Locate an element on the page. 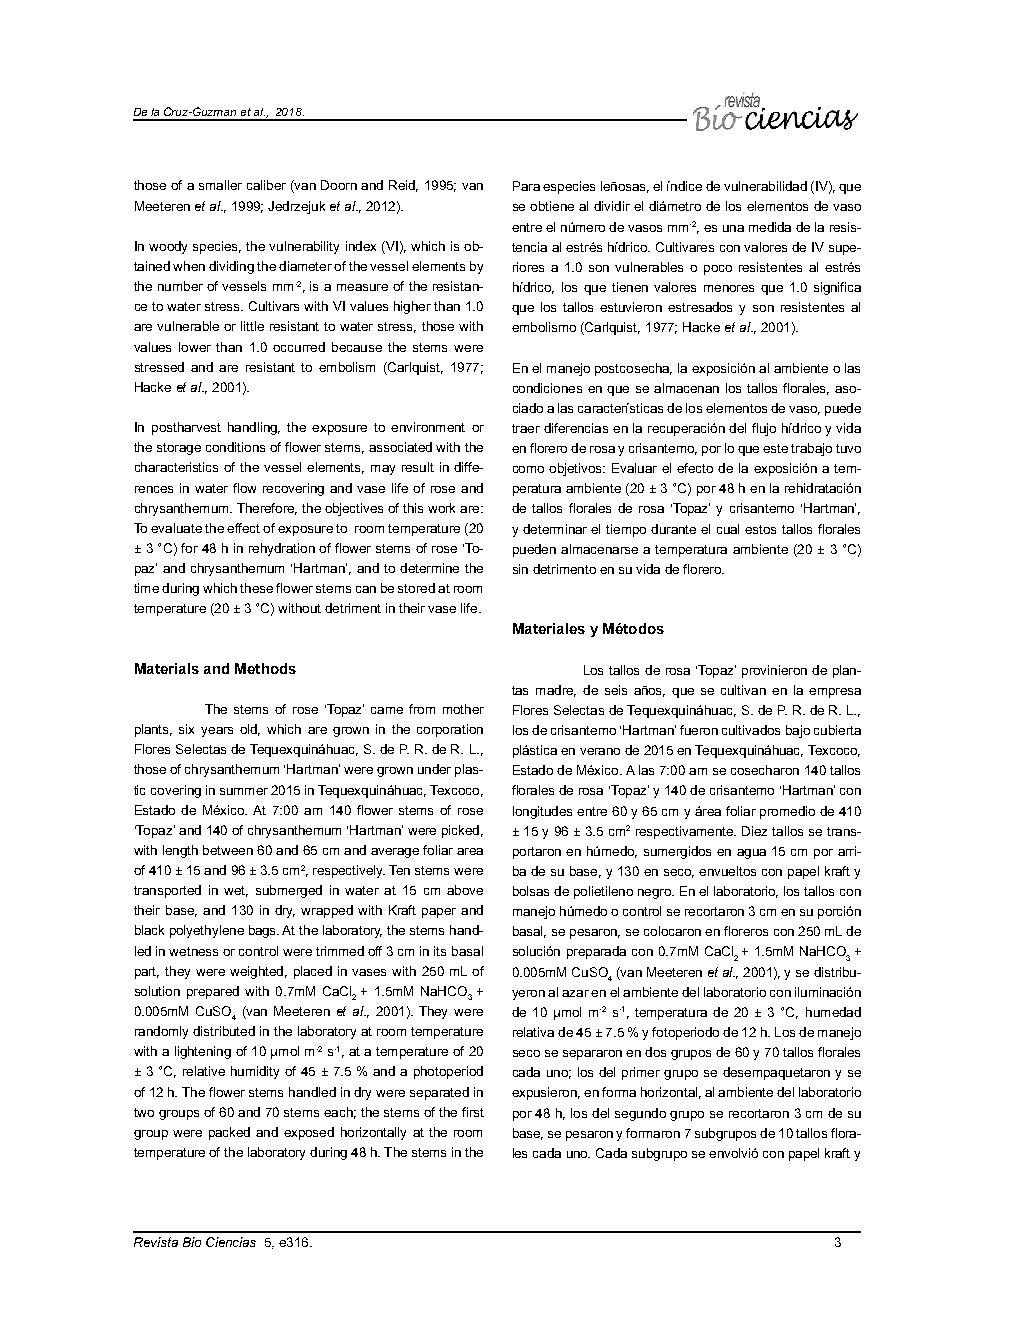  Ciencias is located at coordinates (231, 1242).
